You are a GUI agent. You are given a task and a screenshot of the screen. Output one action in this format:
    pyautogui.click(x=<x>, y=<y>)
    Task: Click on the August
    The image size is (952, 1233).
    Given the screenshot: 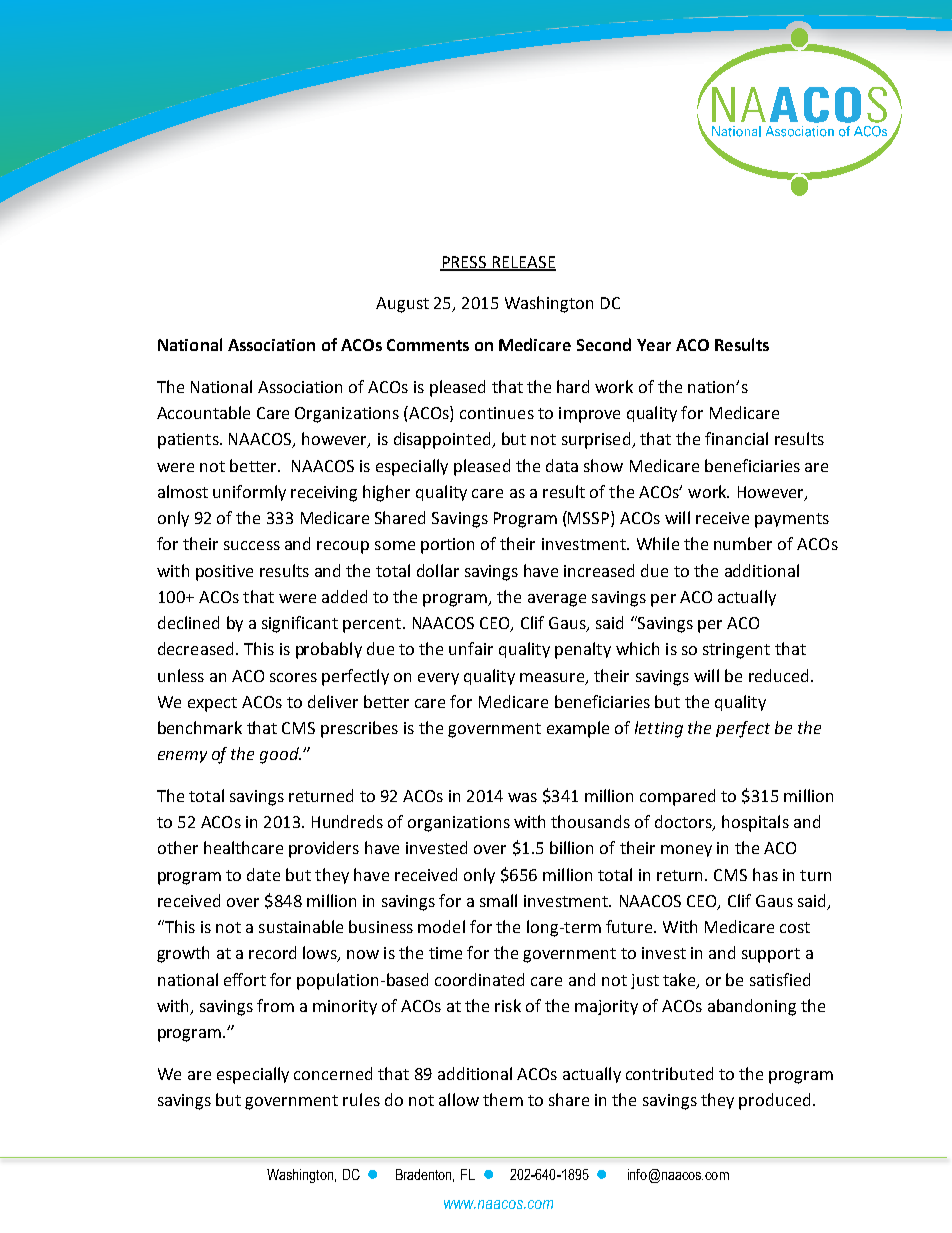 What is the action you would take?
    pyautogui.click(x=402, y=305)
